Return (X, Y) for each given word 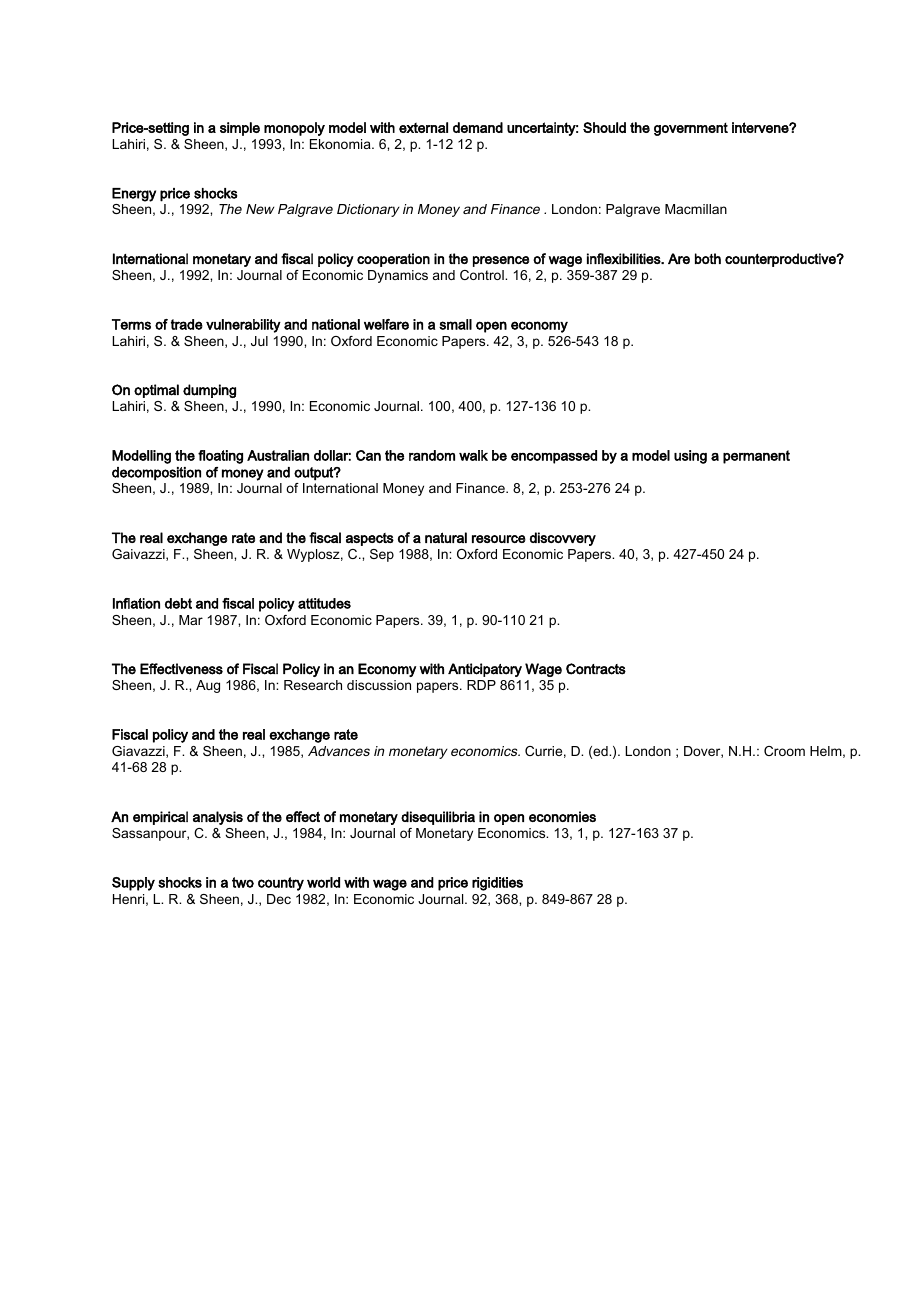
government (691, 129)
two (243, 882)
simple (240, 129)
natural (446, 537)
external (423, 127)
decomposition (156, 474)
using (690, 457)
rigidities (497, 884)
